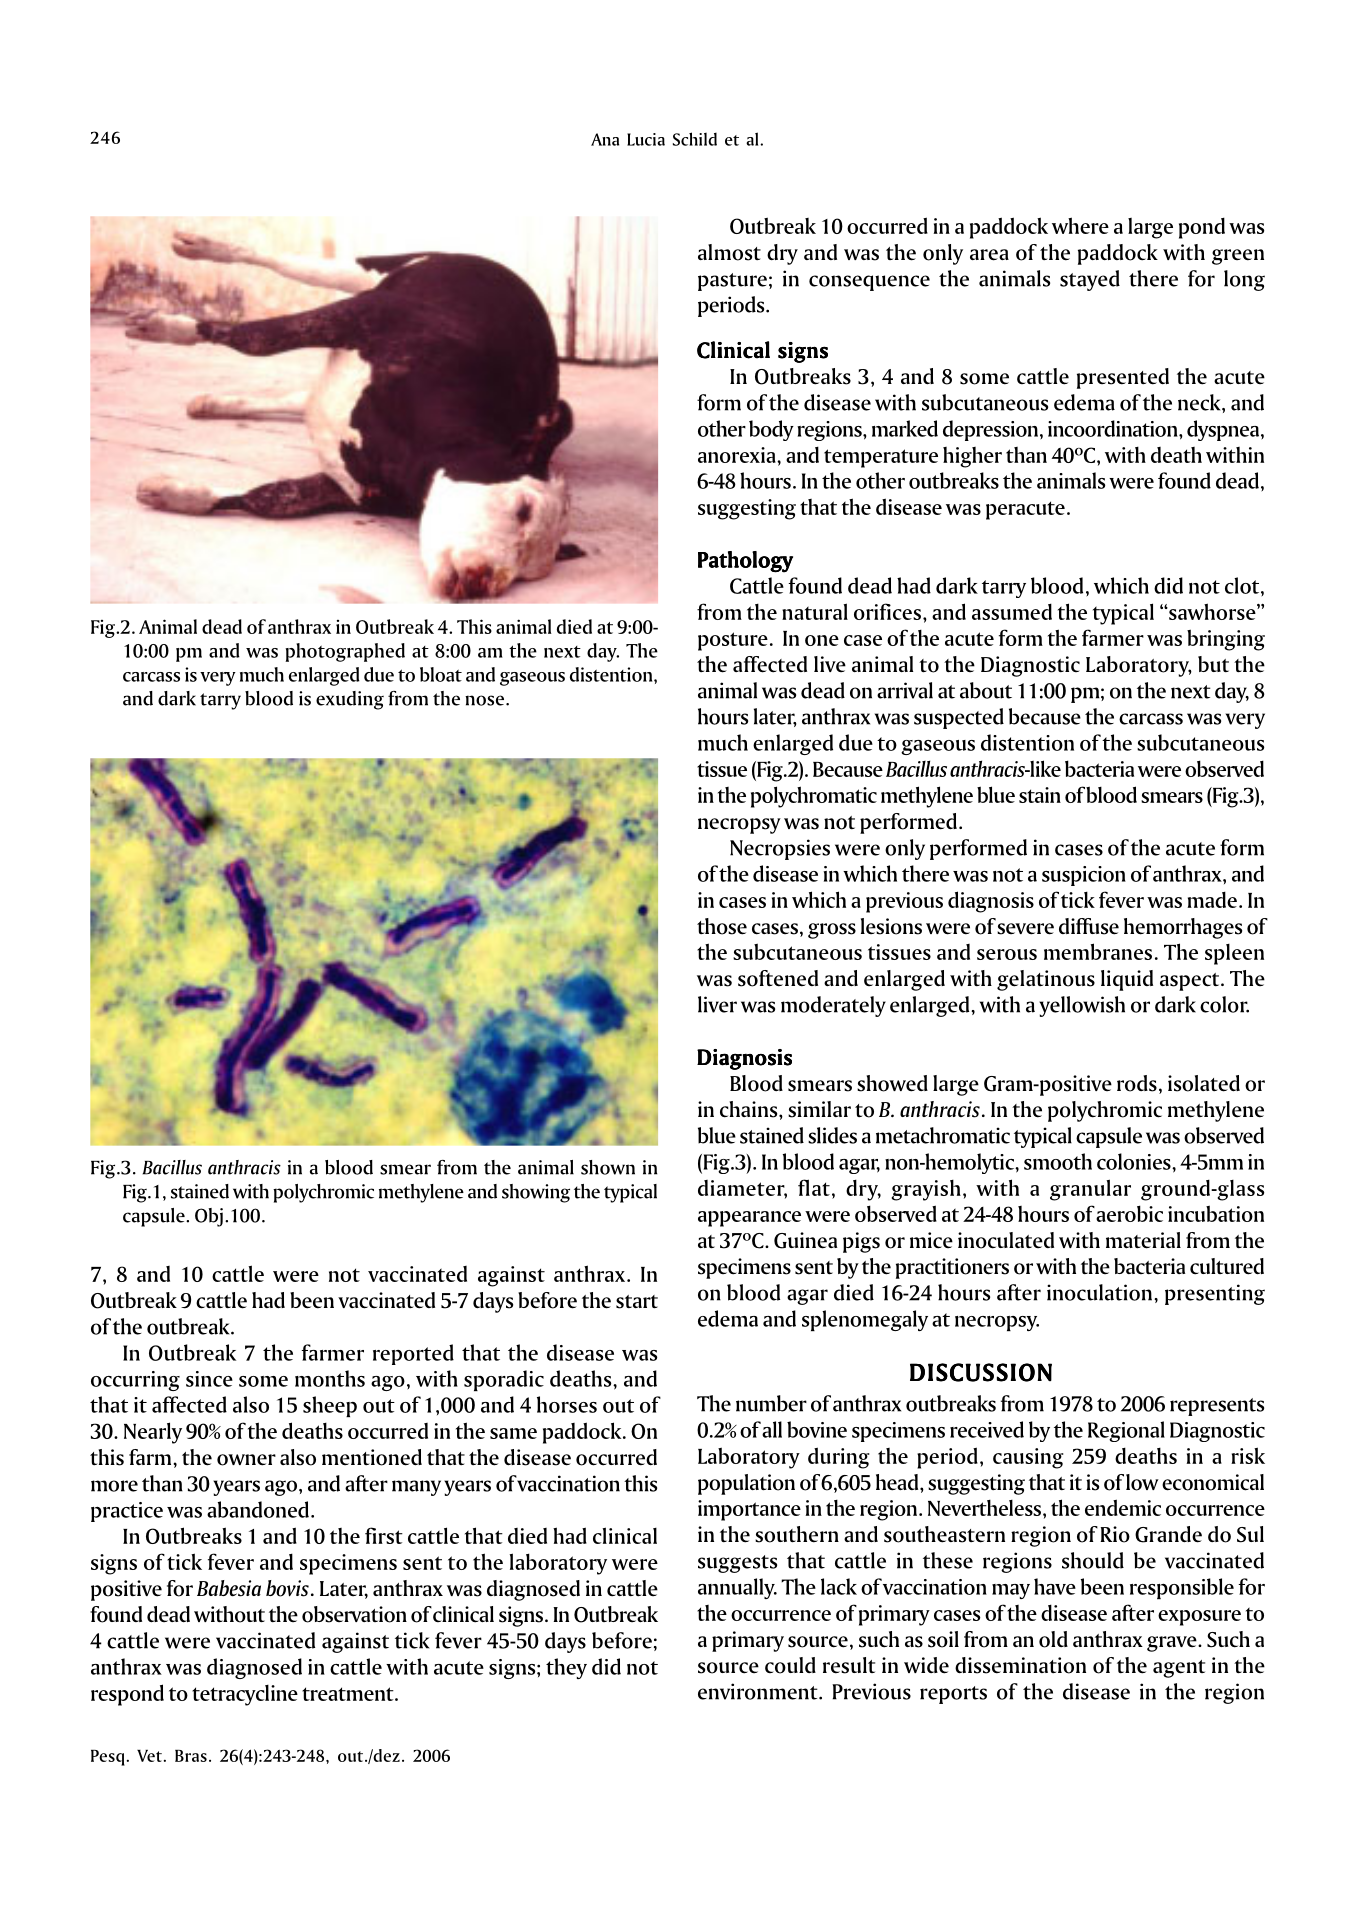 The image size is (1355, 1917). Describe the element at coordinates (350, 700) in the screenshot. I see `exuding` at that location.
